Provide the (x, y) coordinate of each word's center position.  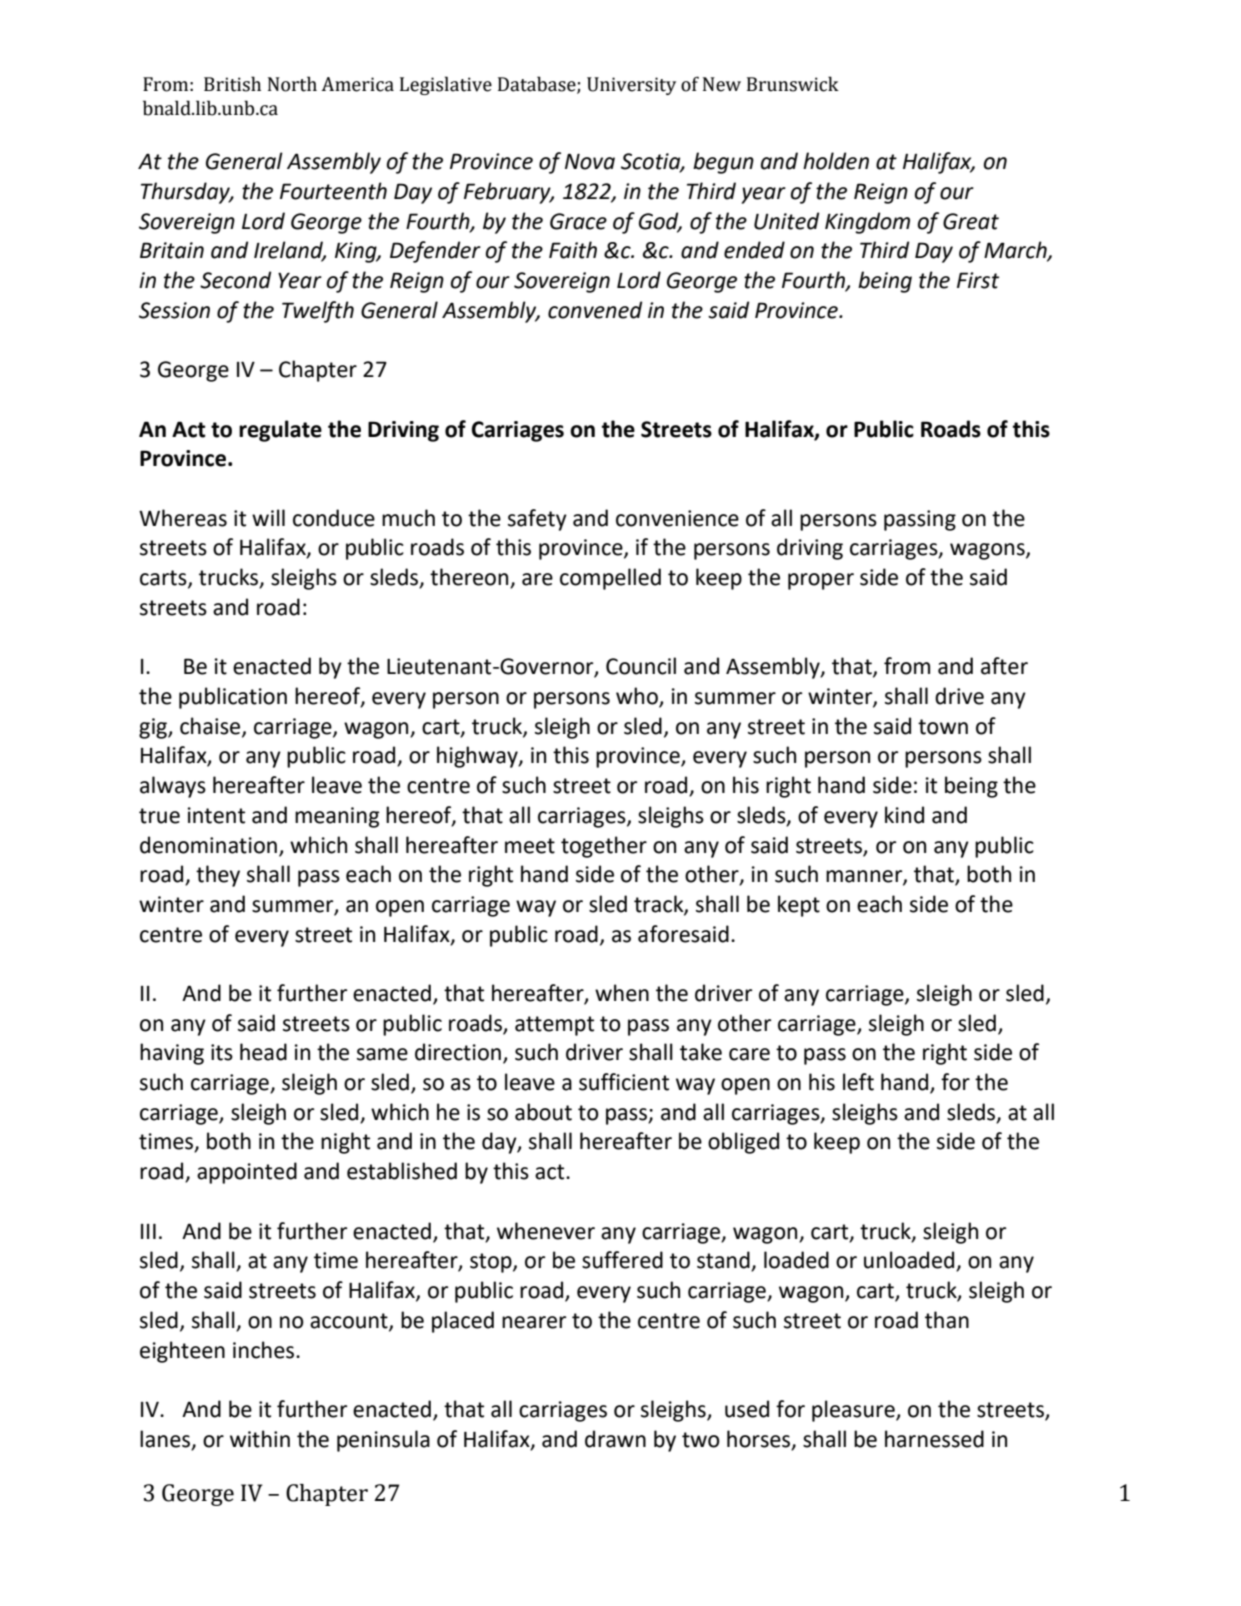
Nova (590, 161)
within (260, 1439)
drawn (615, 1439)
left (858, 1082)
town (943, 727)
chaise (211, 726)
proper (821, 581)
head (263, 1052)
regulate (280, 431)
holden (836, 161)
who (637, 696)
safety (537, 520)
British (232, 84)
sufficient (624, 1082)
